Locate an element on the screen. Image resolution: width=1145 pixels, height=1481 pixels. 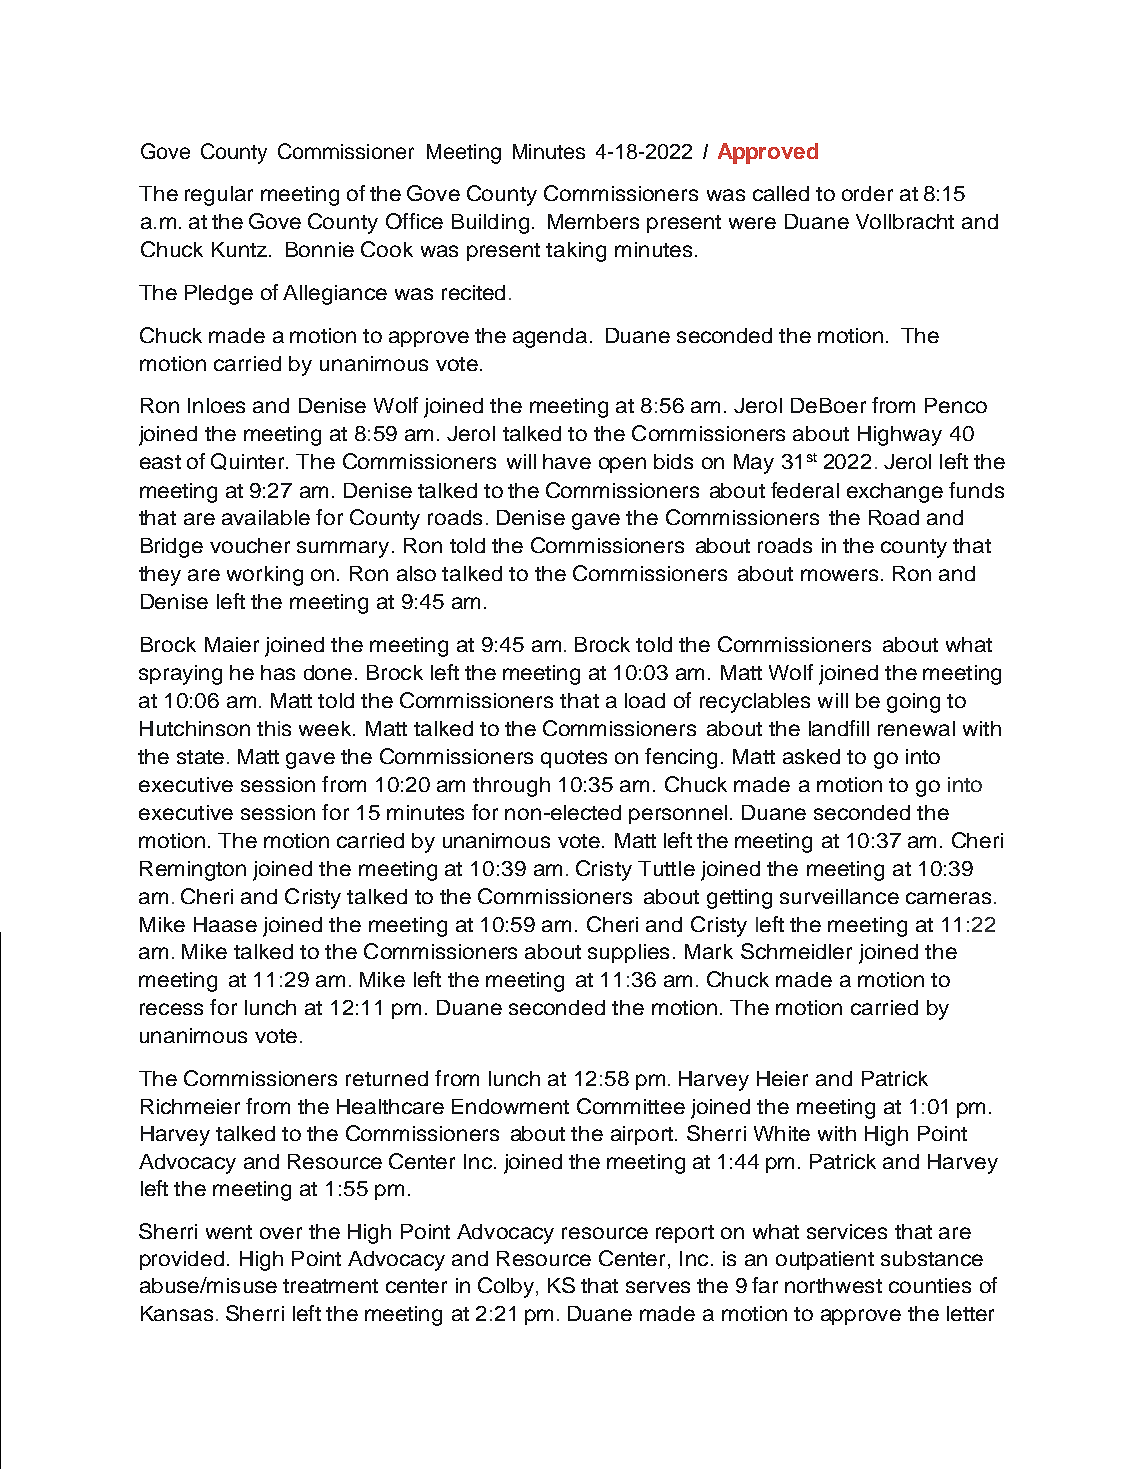
regular is located at coordinates (219, 196).
